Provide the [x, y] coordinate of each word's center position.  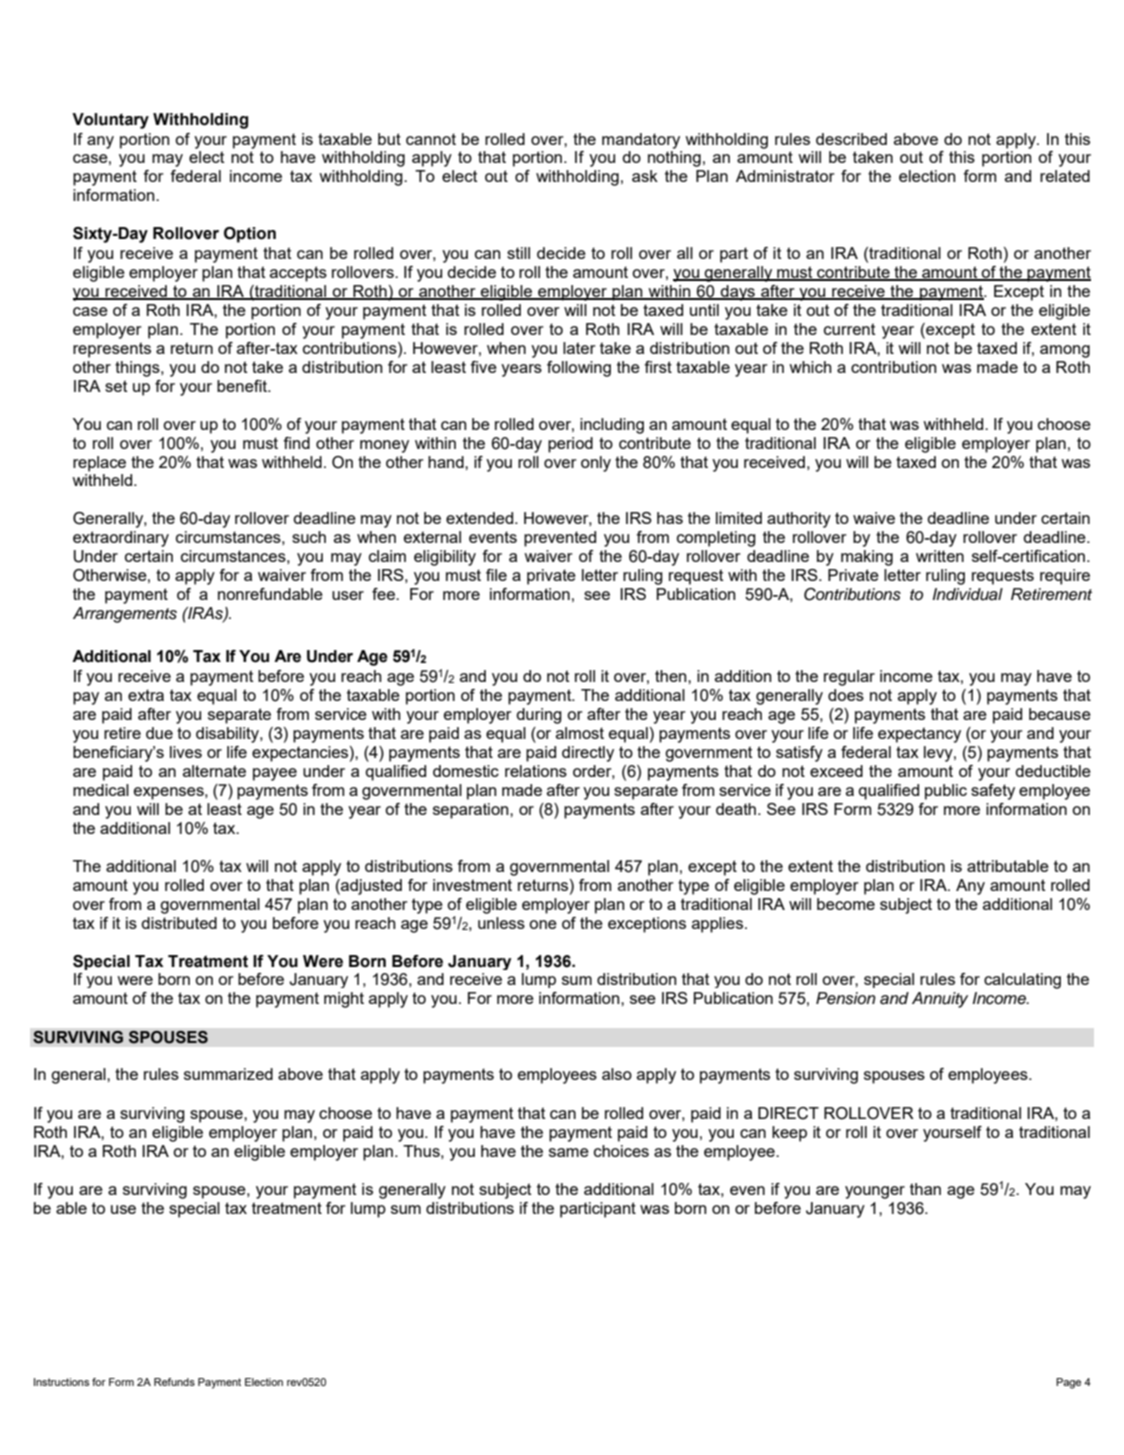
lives [186, 752]
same [569, 1152]
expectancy [919, 735]
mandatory [641, 141]
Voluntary [110, 121]
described [851, 139]
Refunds [174, 1382]
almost [580, 733]
